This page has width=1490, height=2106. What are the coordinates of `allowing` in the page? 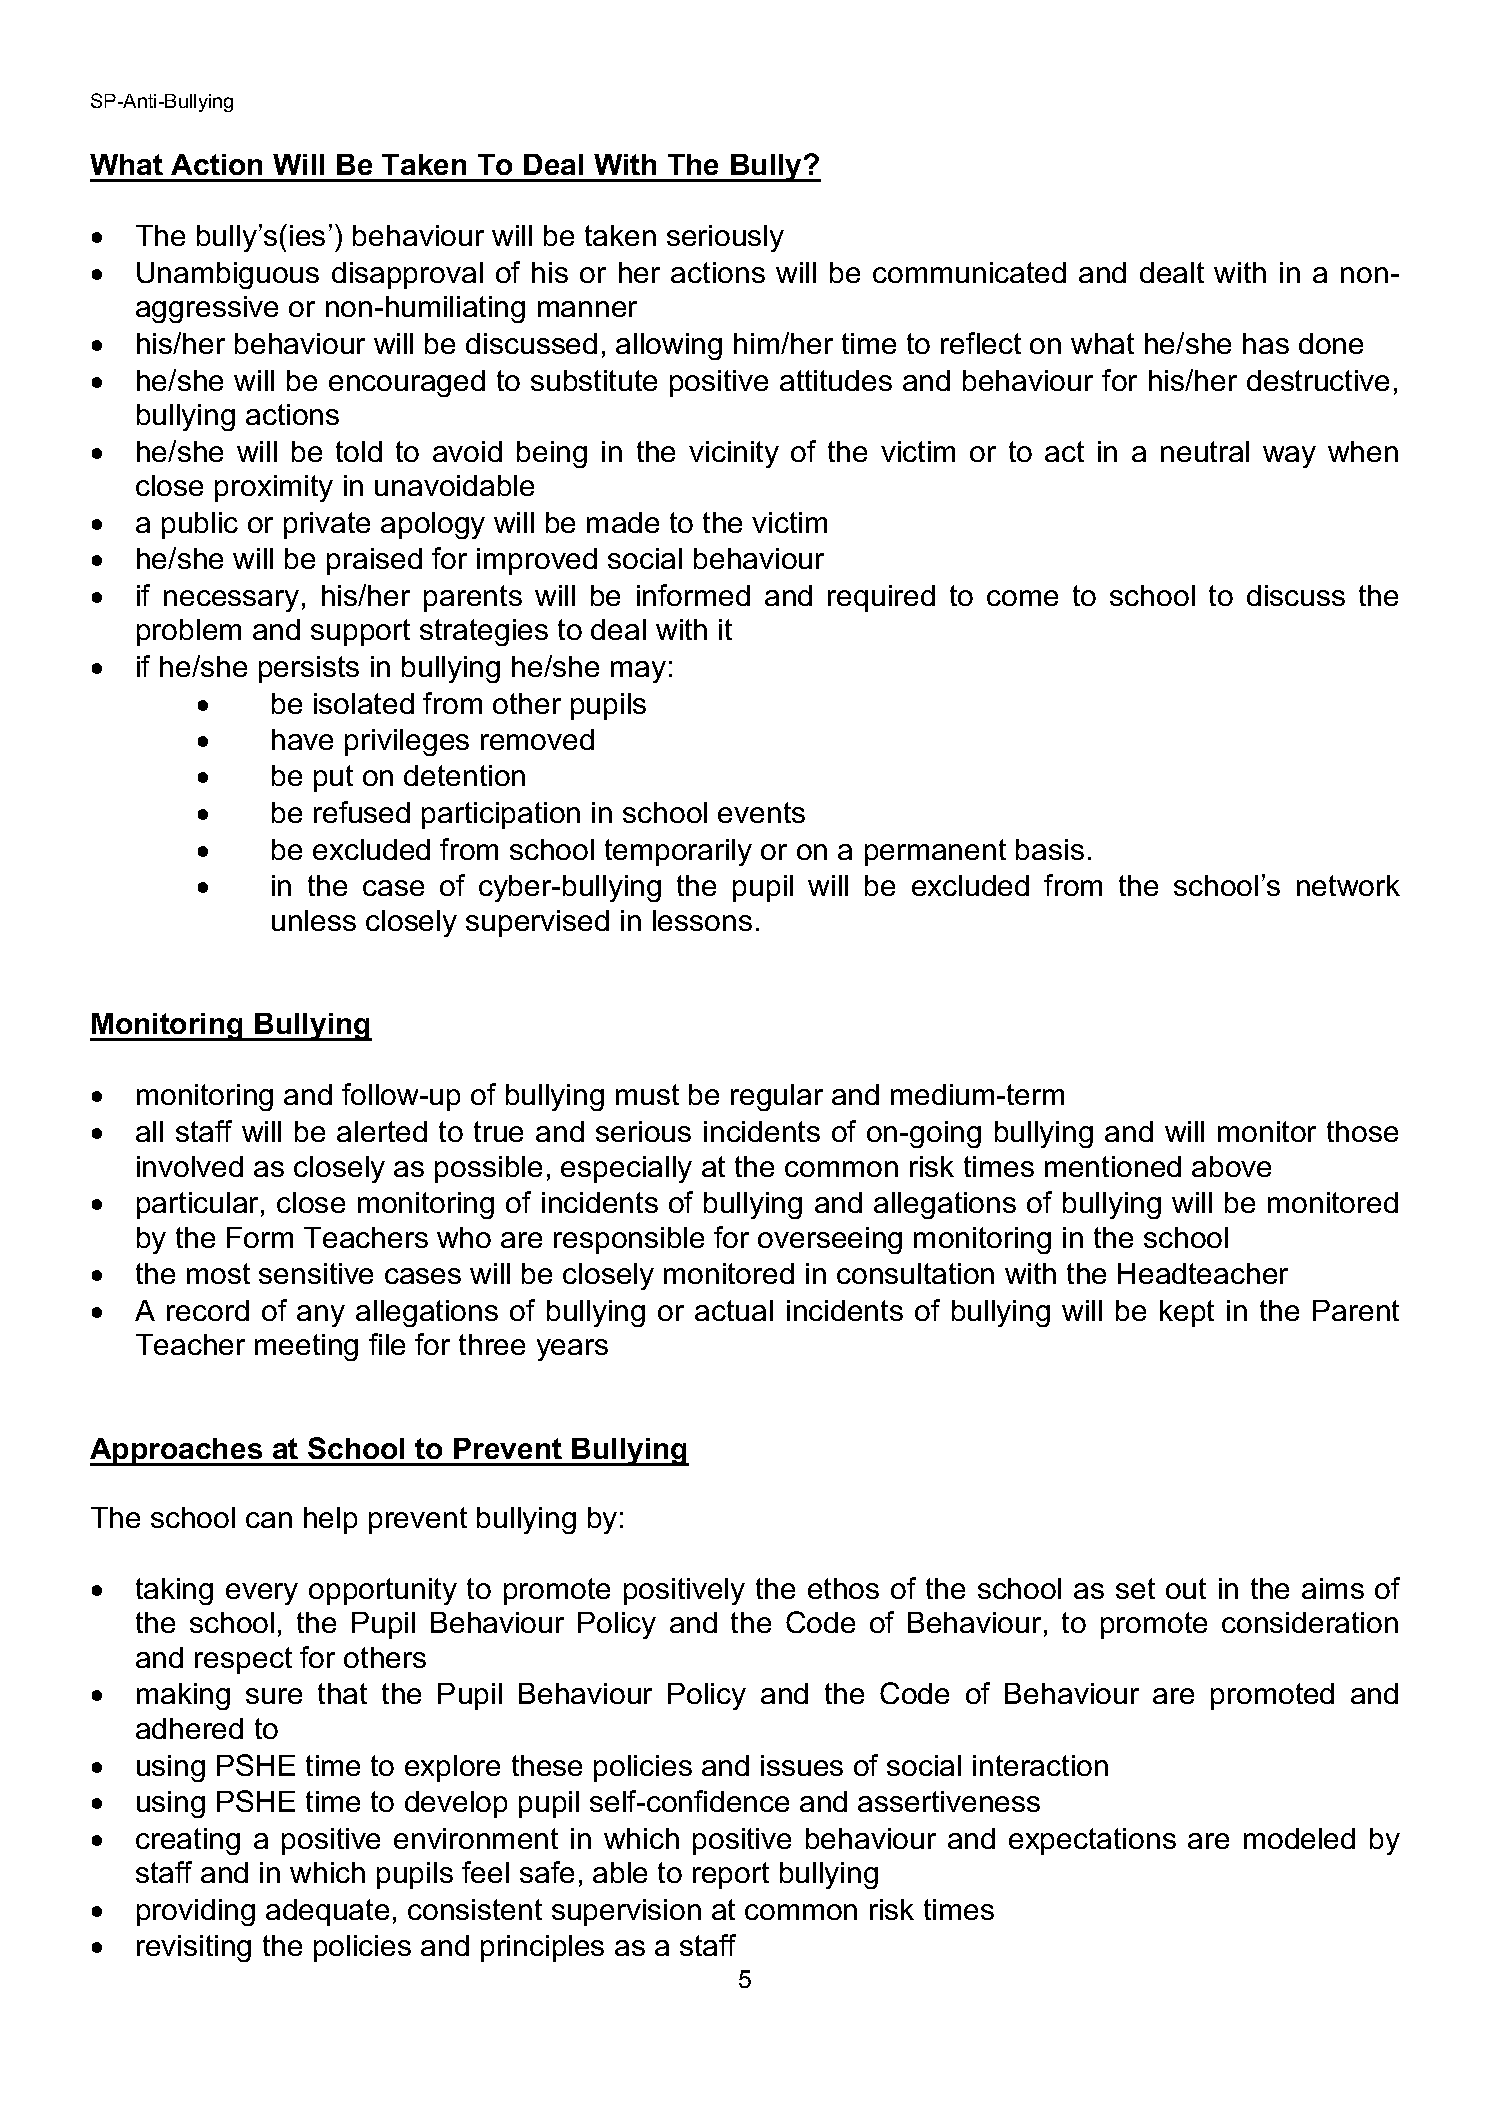 It's located at (669, 346).
